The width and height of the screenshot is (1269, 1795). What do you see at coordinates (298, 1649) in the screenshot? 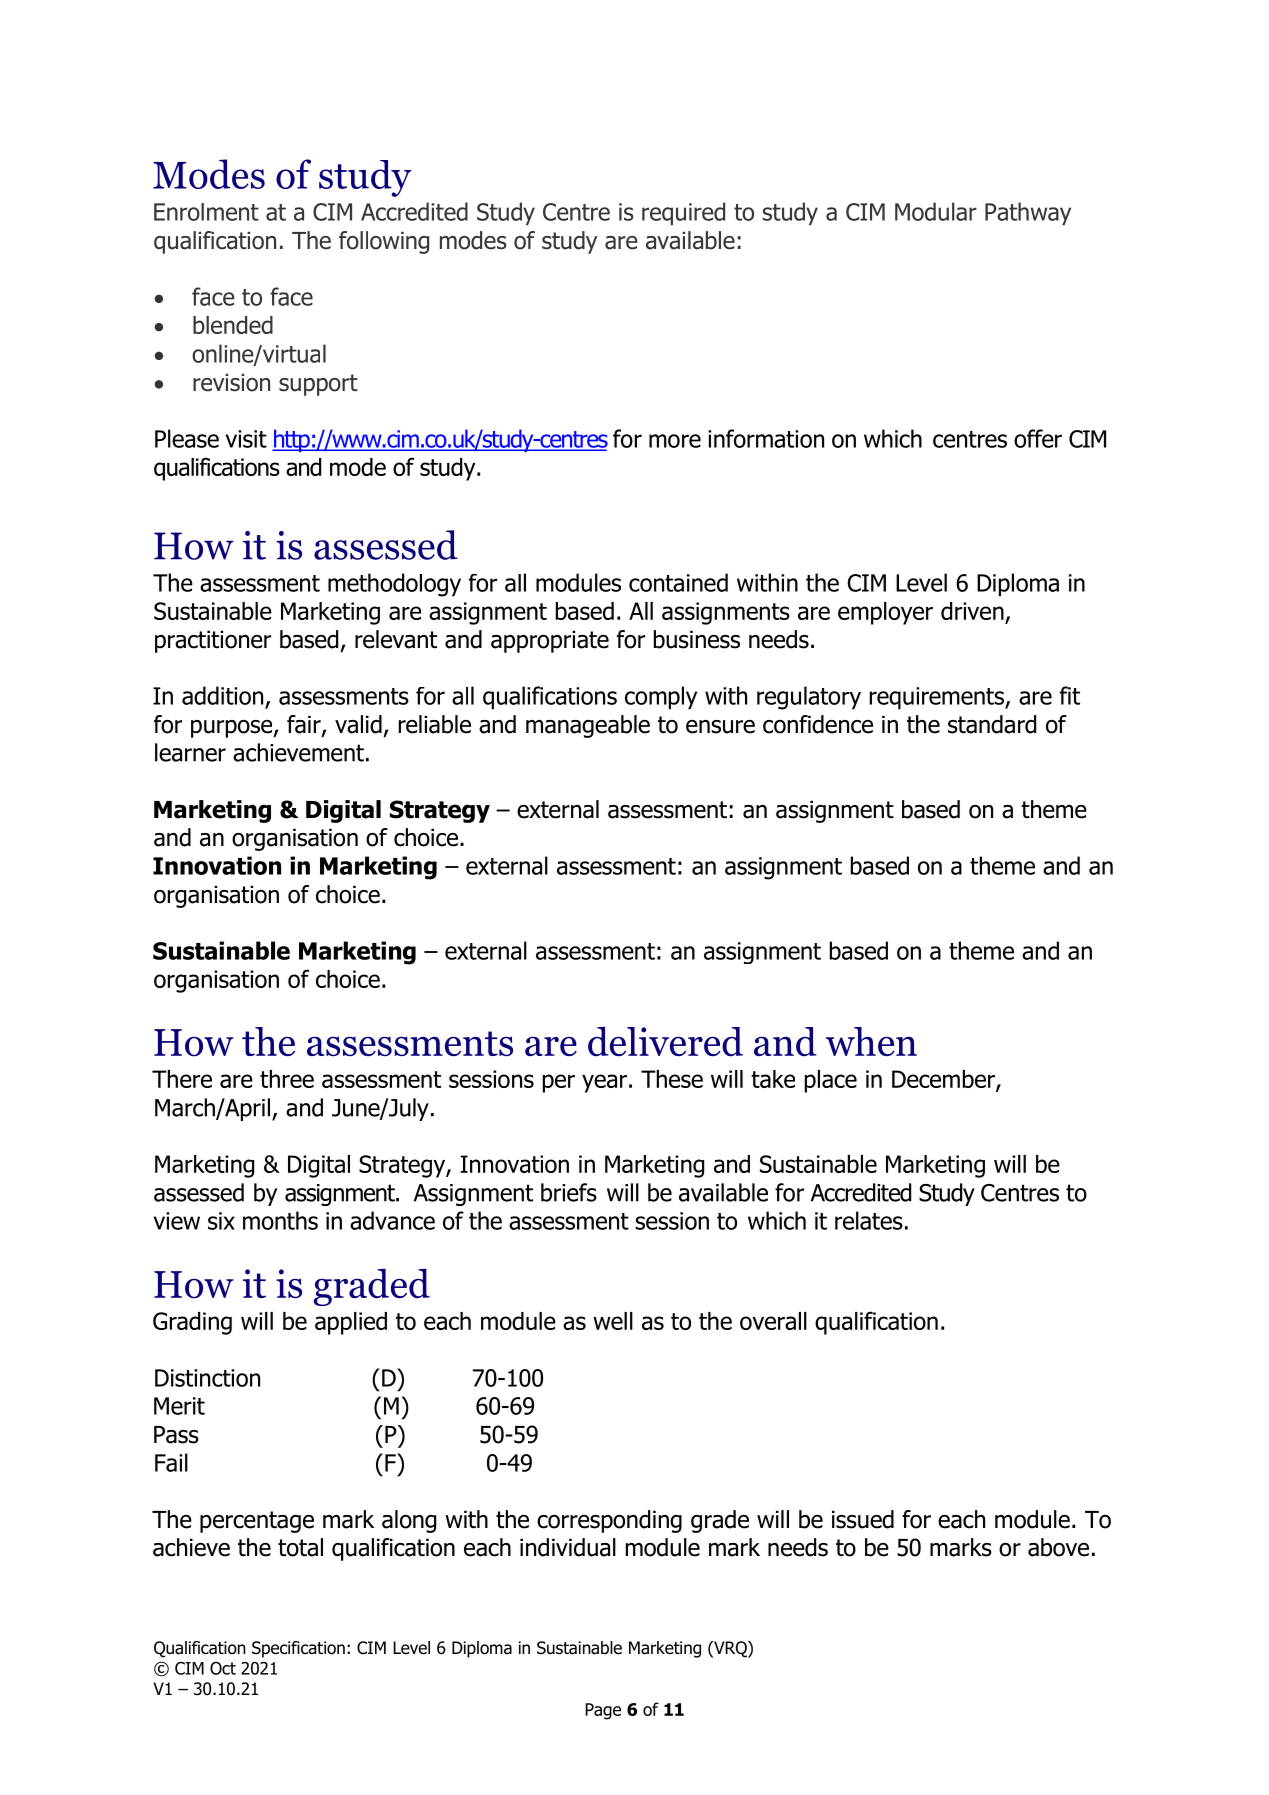
I see `Specification` at bounding box center [298, 1649].
